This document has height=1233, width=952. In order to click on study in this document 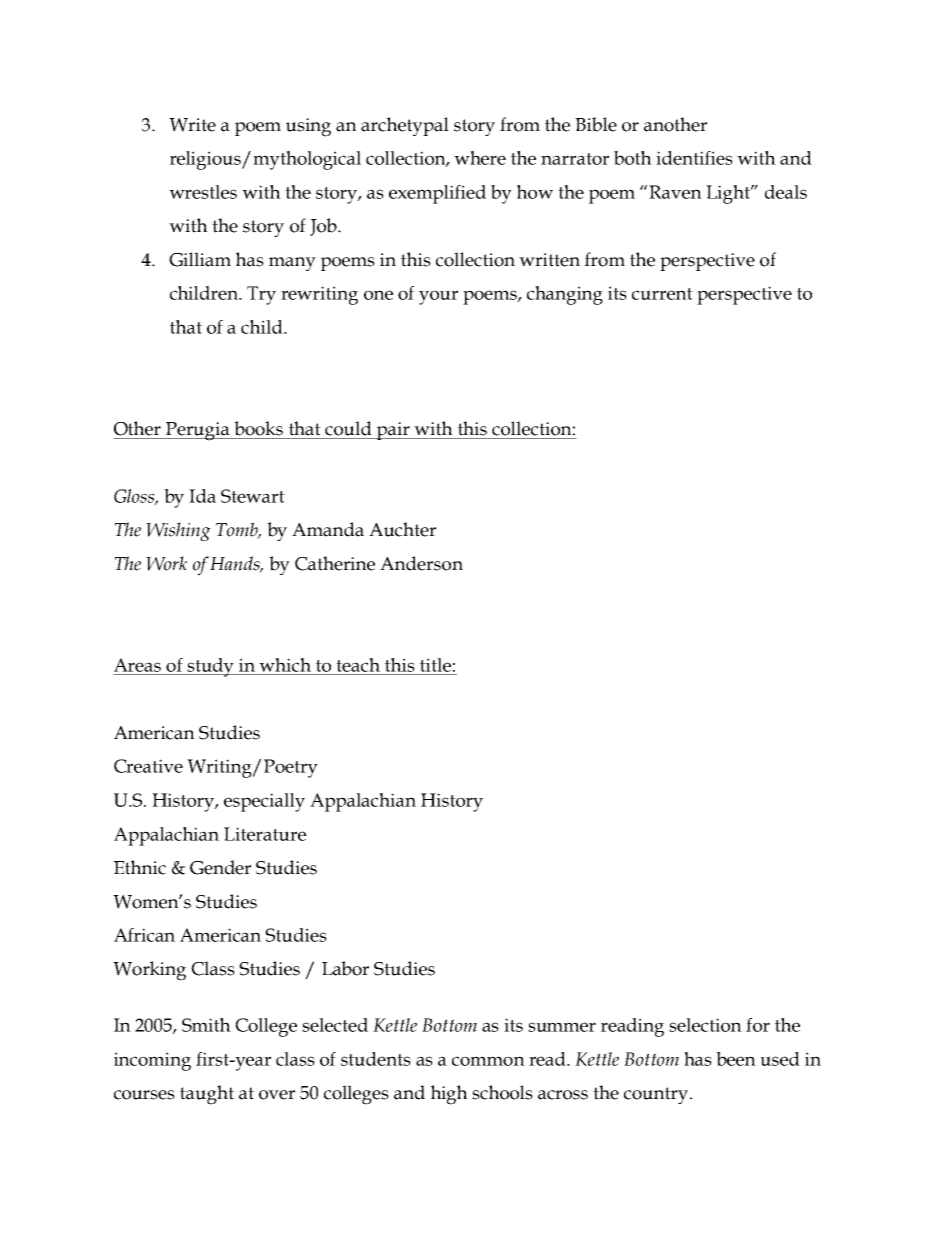, I will do `click(210, 667)`.
